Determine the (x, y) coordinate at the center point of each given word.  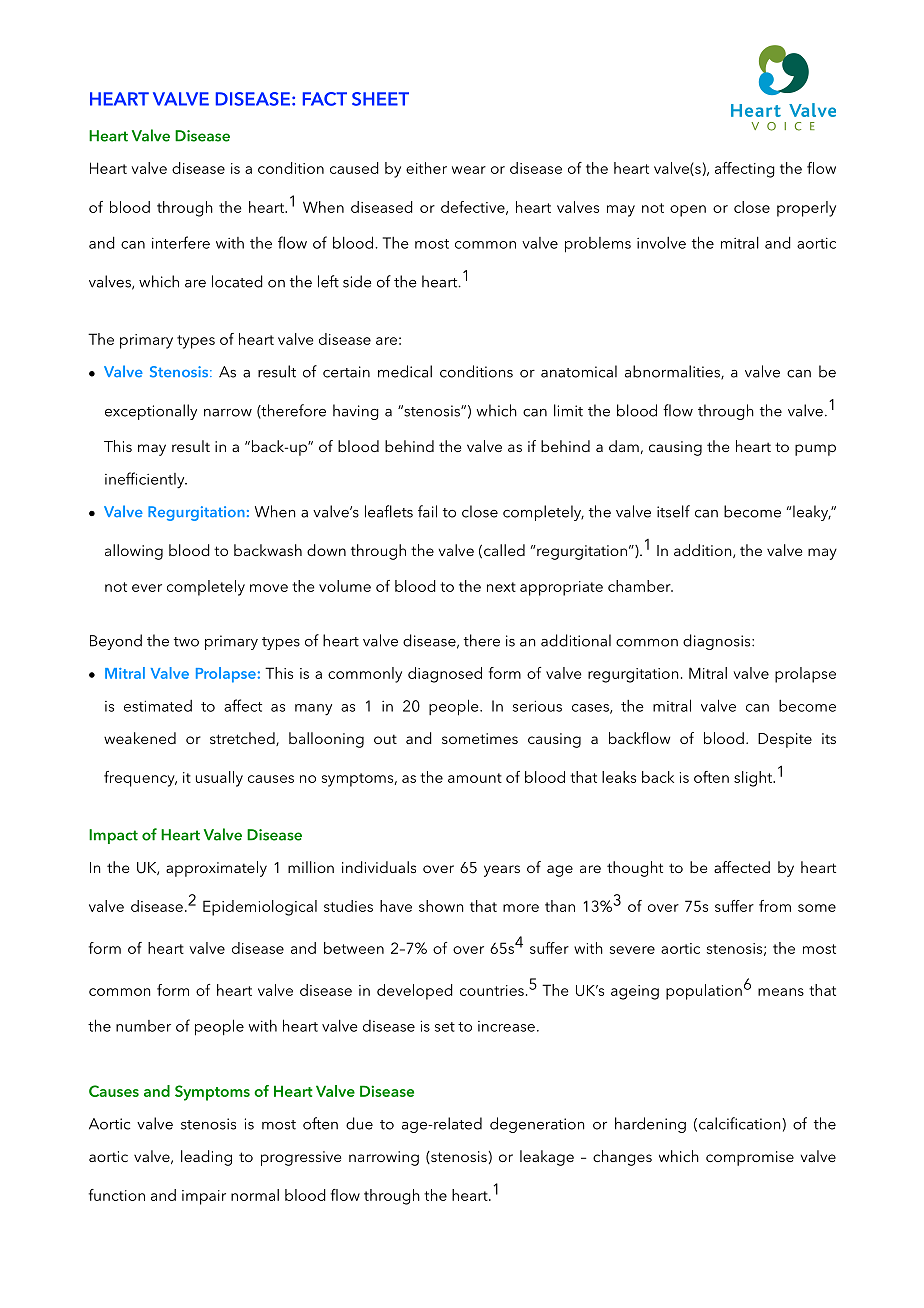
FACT (325, 99)
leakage (547, 1158)
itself (673, 511)
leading (206, 1158)
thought (635, 869)
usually (219, 779)
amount (475, 778)
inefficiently (146, 480)
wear (469, 170)
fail (427, 511)
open (688, 211)
